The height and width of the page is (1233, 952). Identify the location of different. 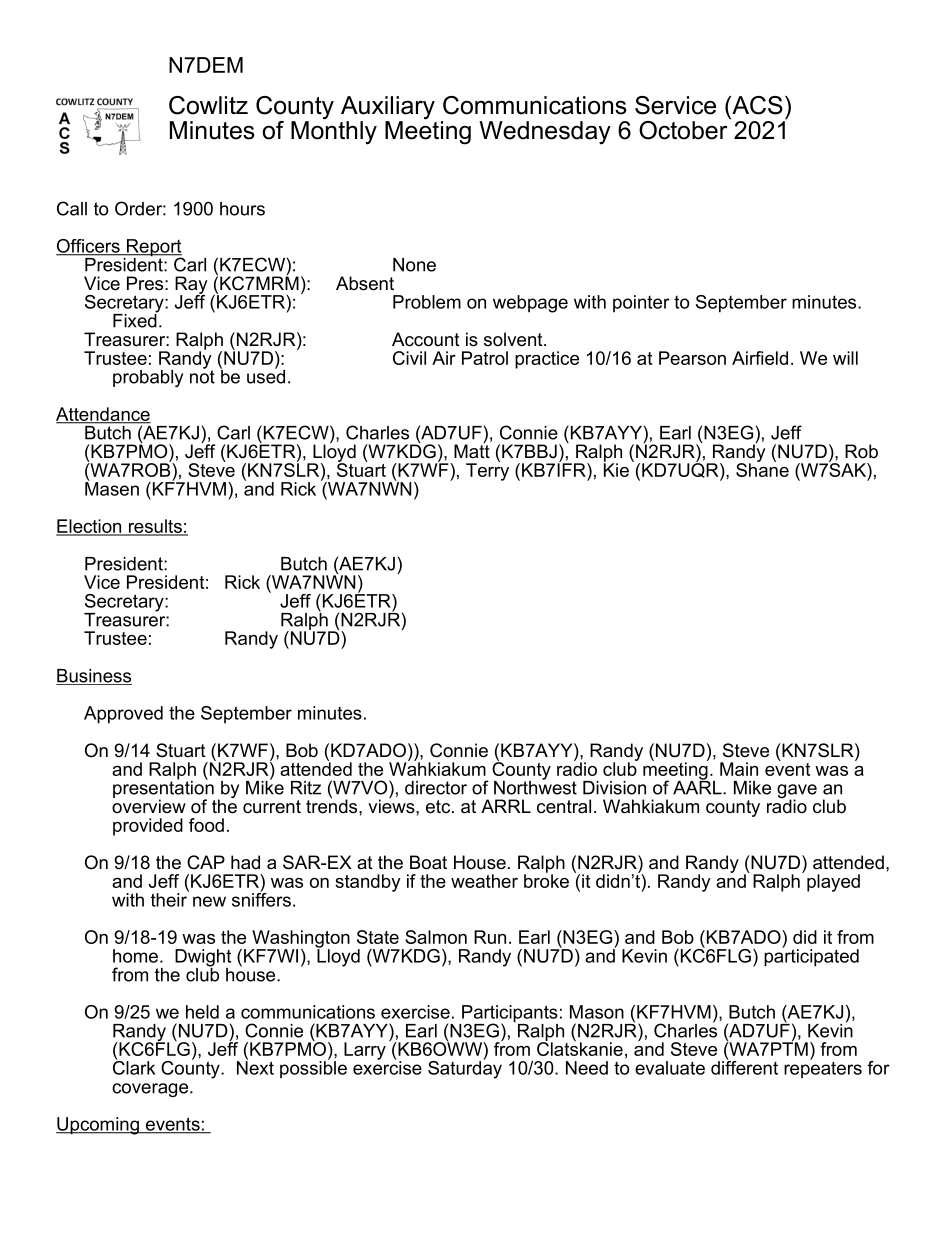
(744, 1067).
